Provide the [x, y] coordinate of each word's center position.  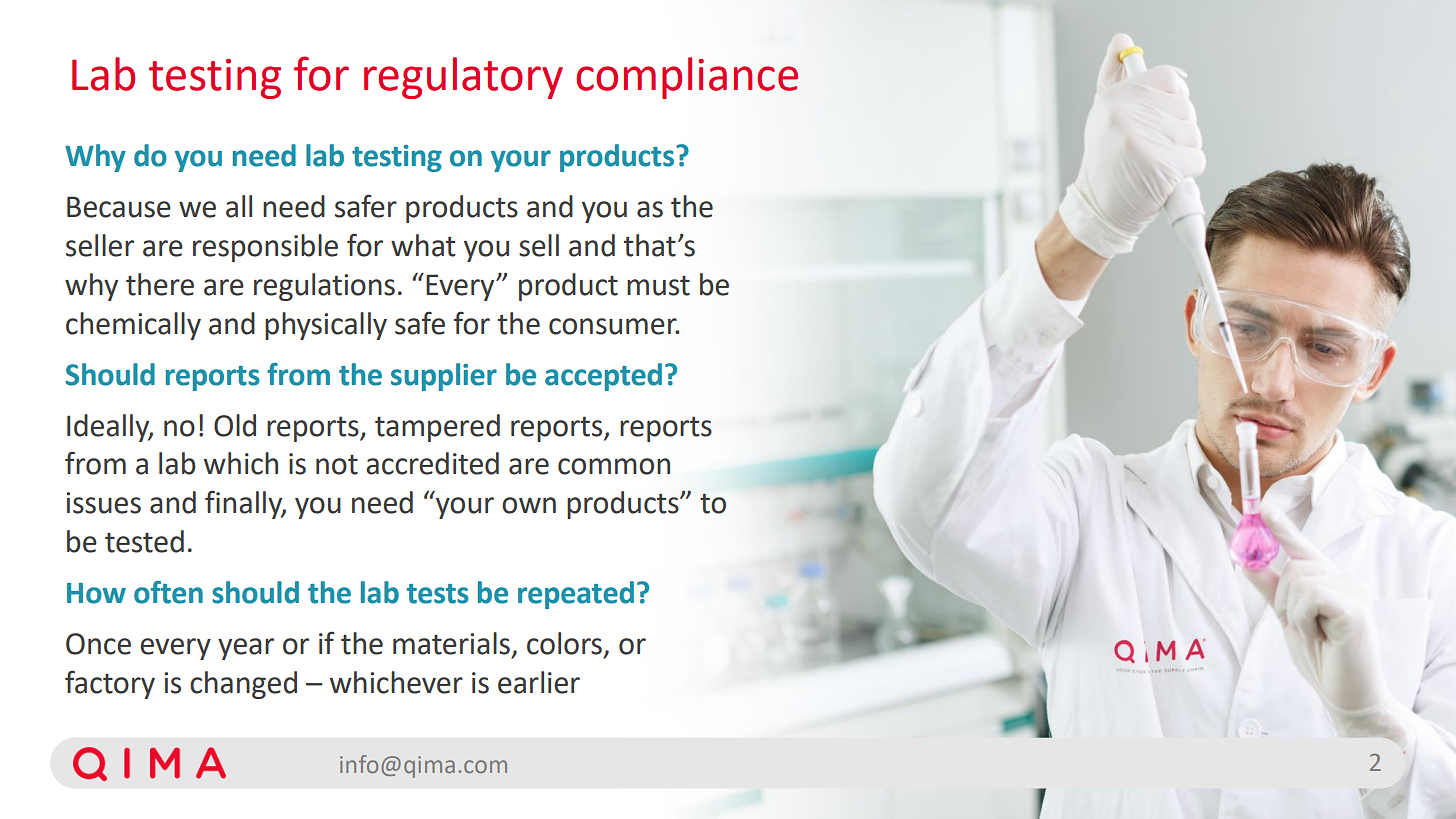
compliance [687, 78]
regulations [324, 287]
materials [451, 643]
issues [103, 503]
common [614, 466]
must [658, 286]
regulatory [463, 78]
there [160, 284]
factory [110, 684]
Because [119, 207]
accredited [432, 463]
